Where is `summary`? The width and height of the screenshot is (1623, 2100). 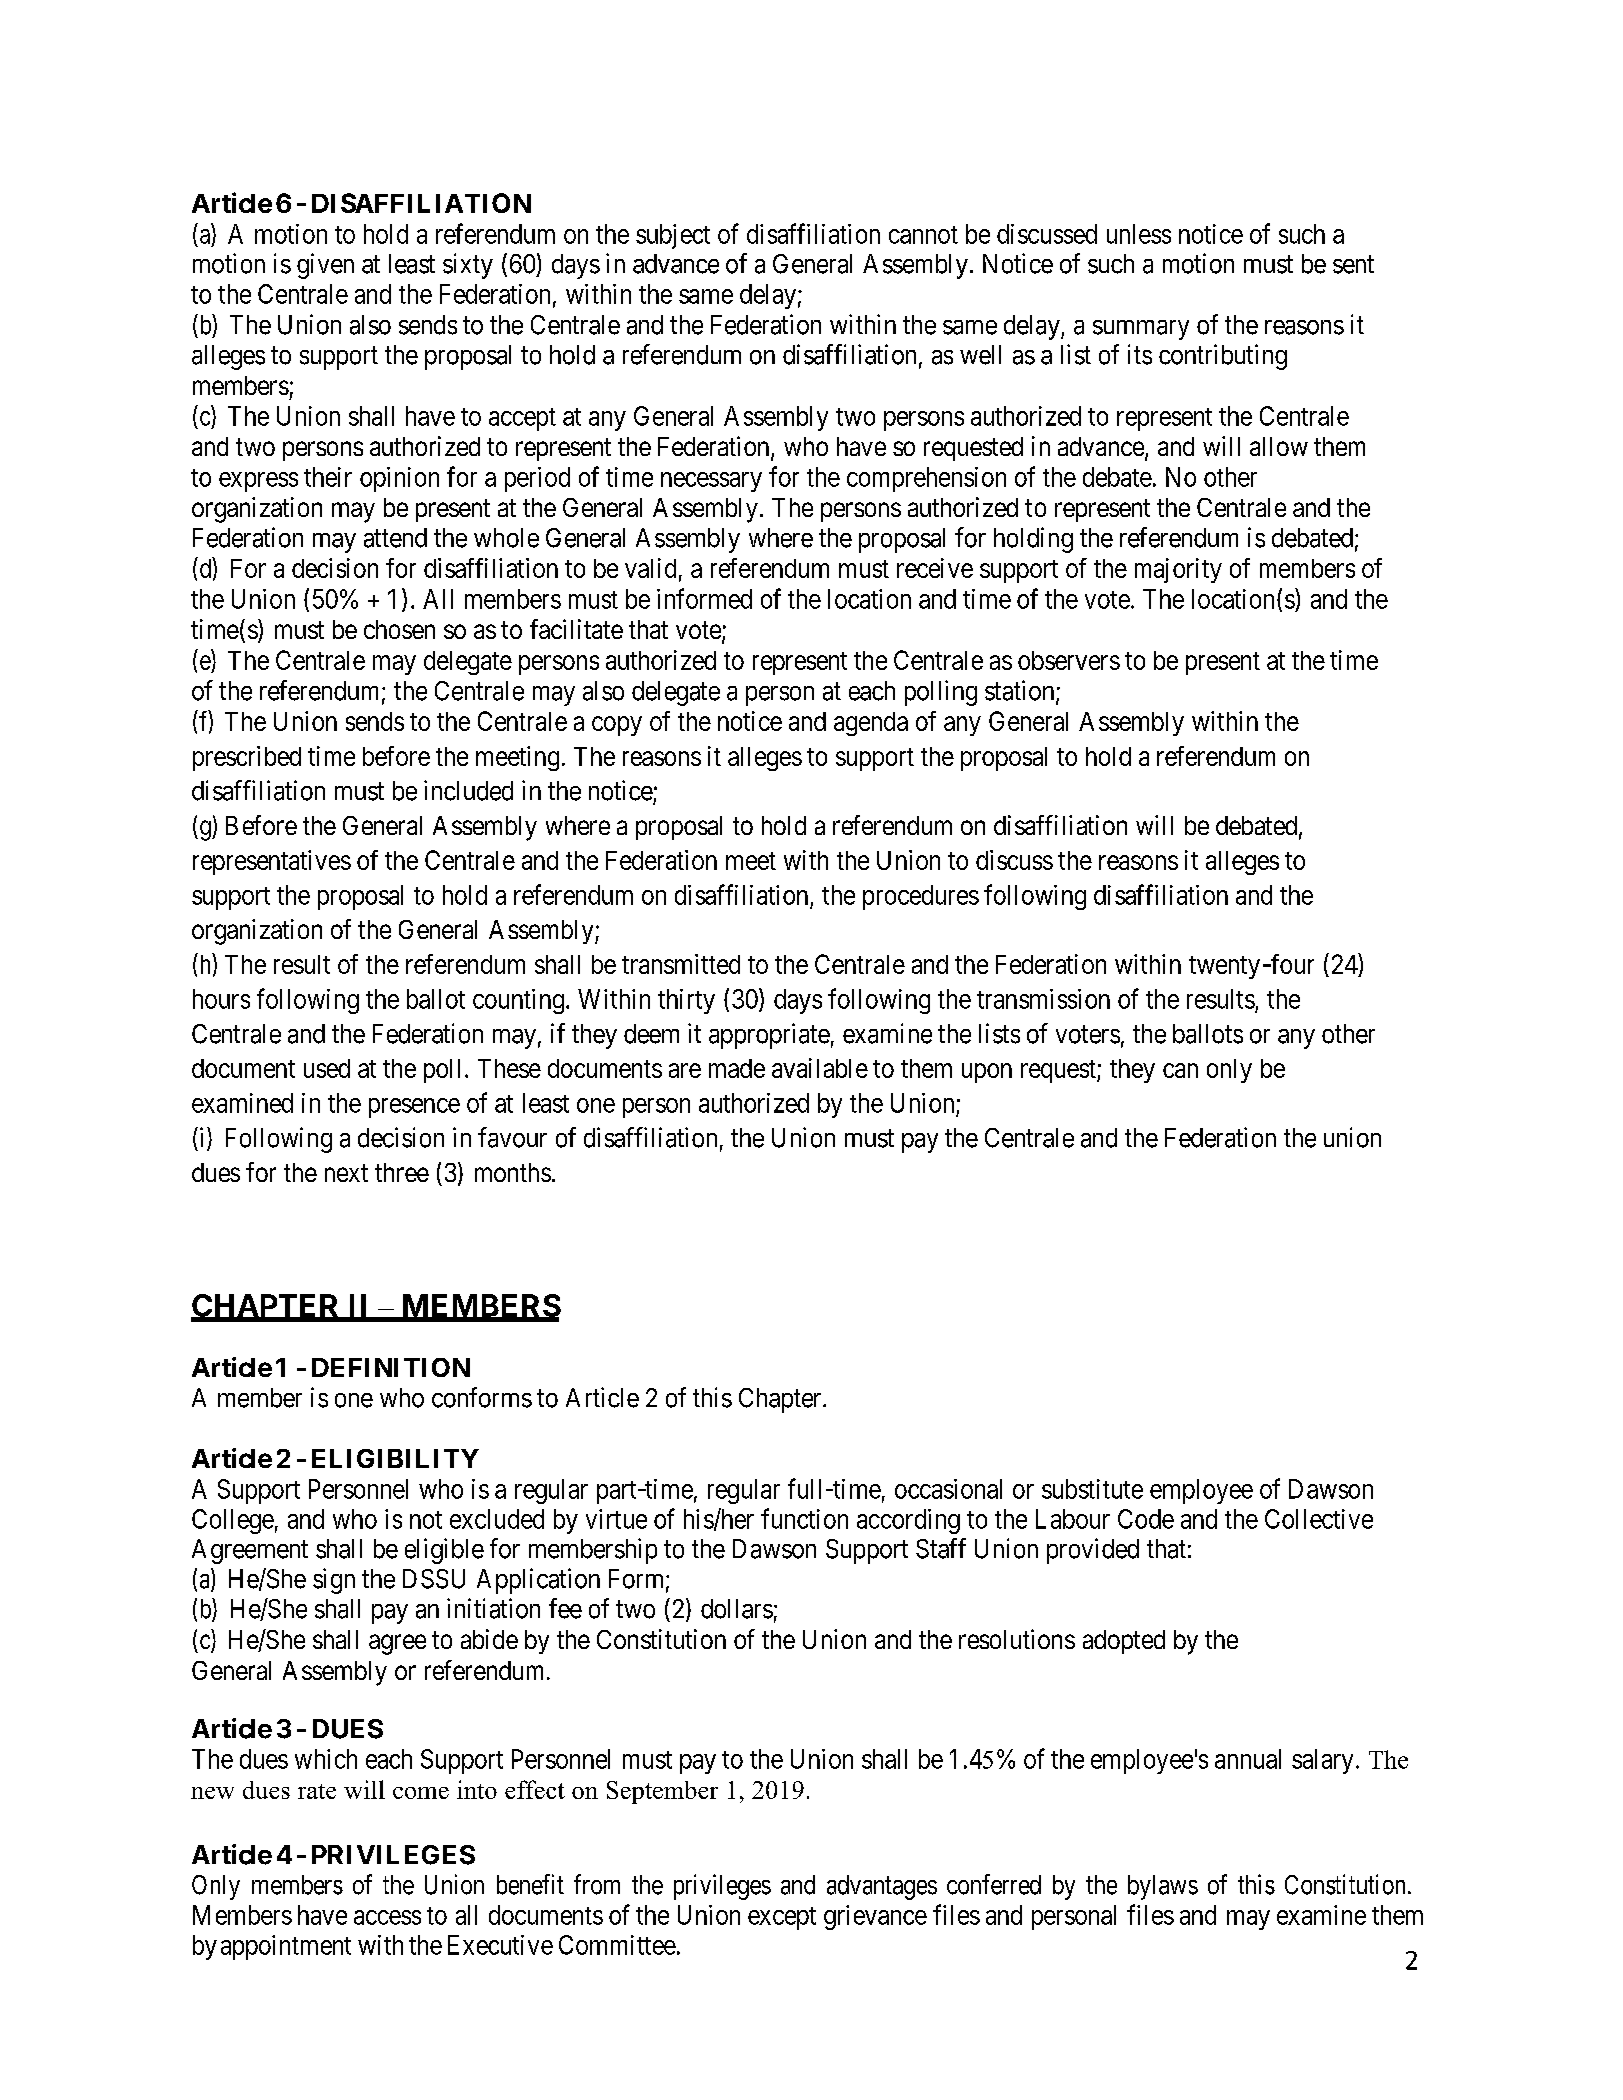 summary is located at coordinates (1141, 330).
